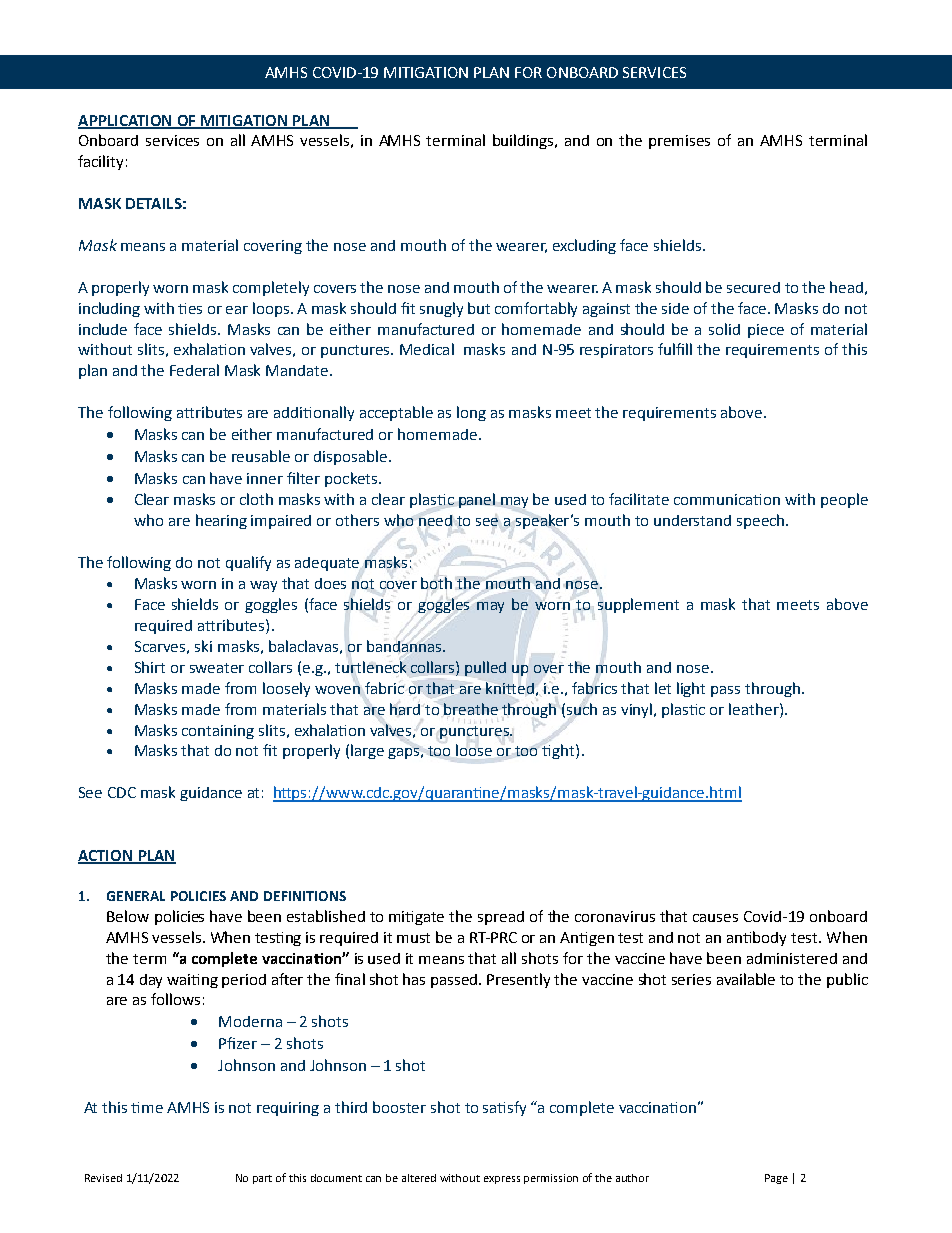 This page has width=952, height=1233. What do you see at coordinates (766, 331) in the page?
I see `piece` at bounding box center [766, 331].
